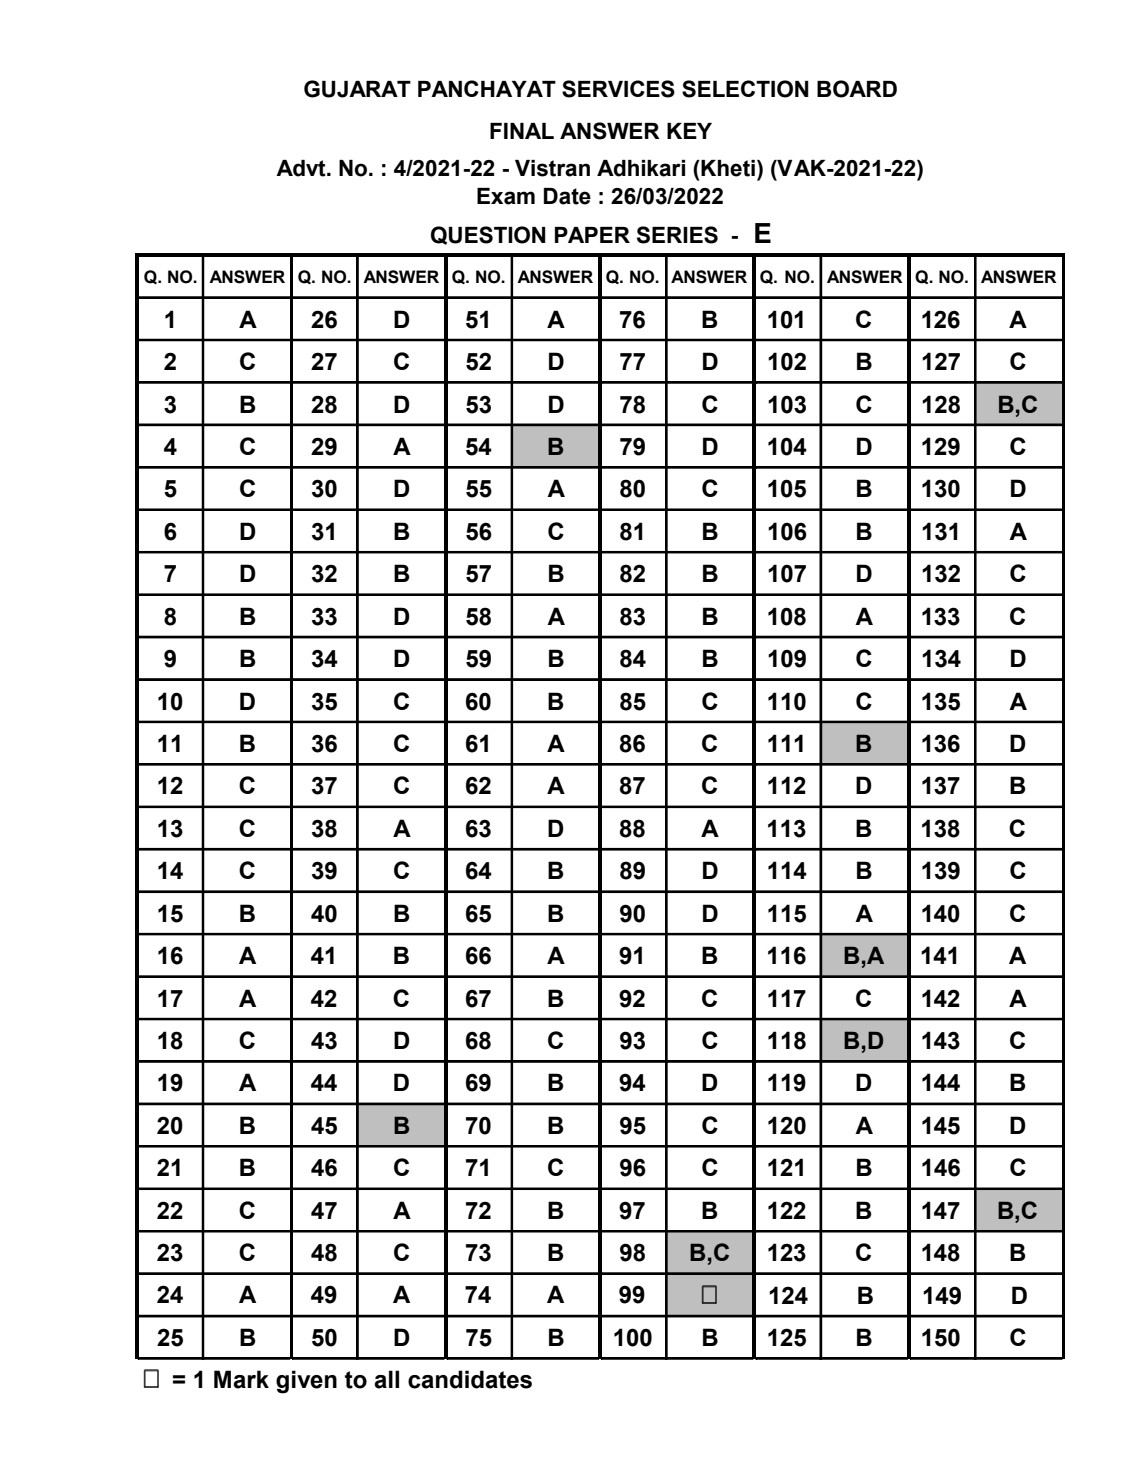  What do you see at coordinates (488, 235) in the document?
I see `QUESTION` at bounding box center [488, 235].
